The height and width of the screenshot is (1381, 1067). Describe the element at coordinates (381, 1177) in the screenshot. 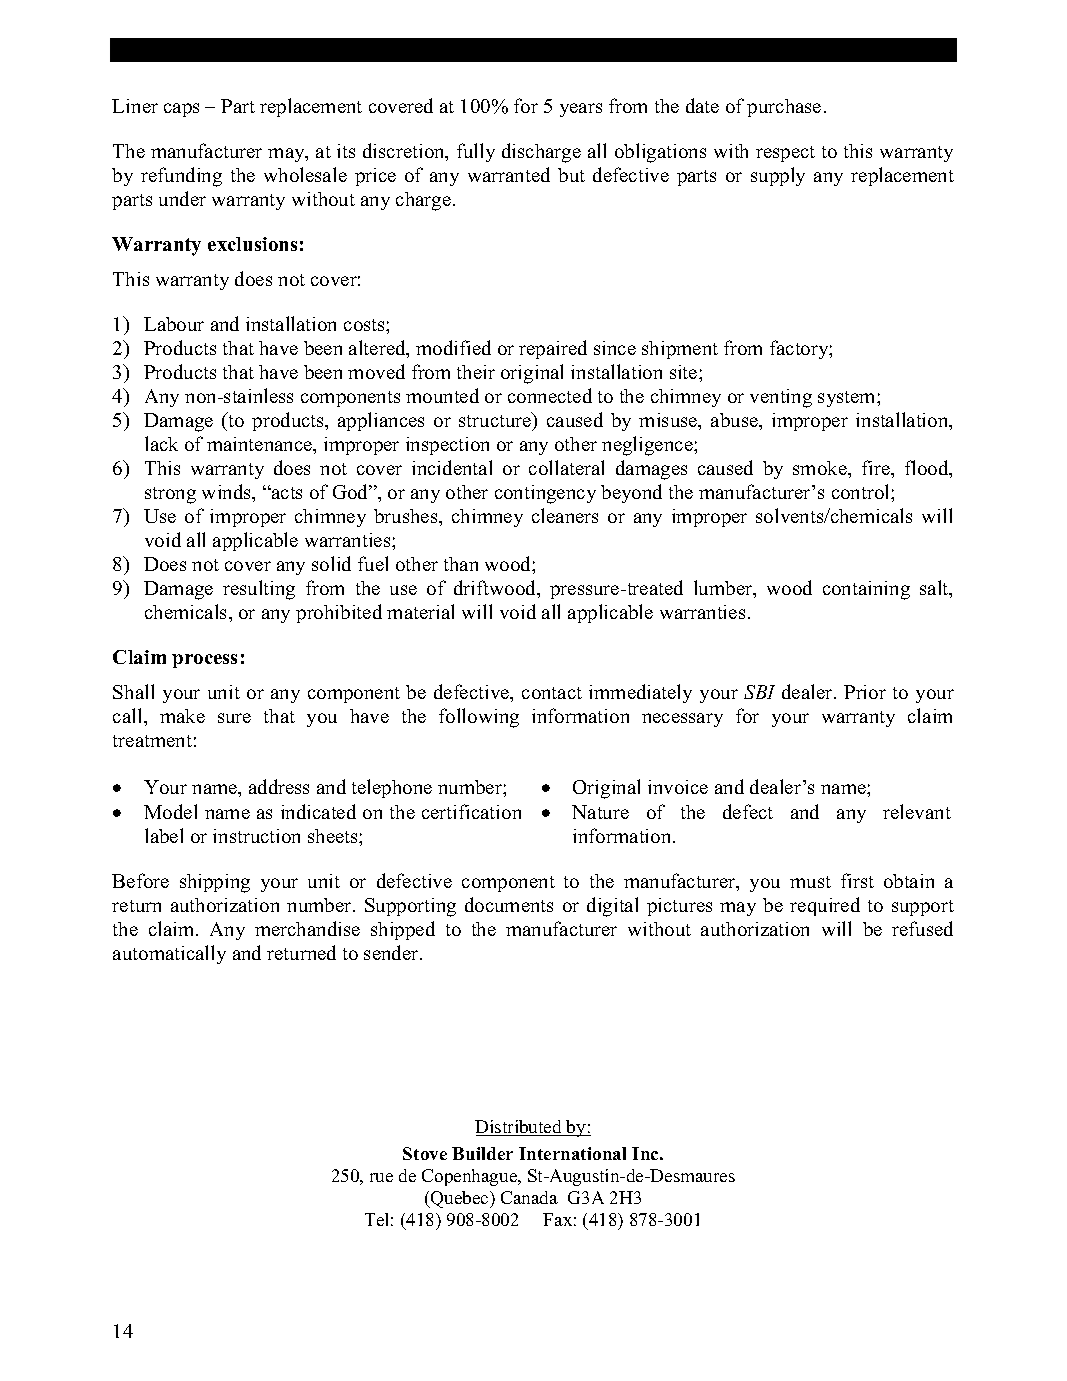

I see `rue` at that location.
